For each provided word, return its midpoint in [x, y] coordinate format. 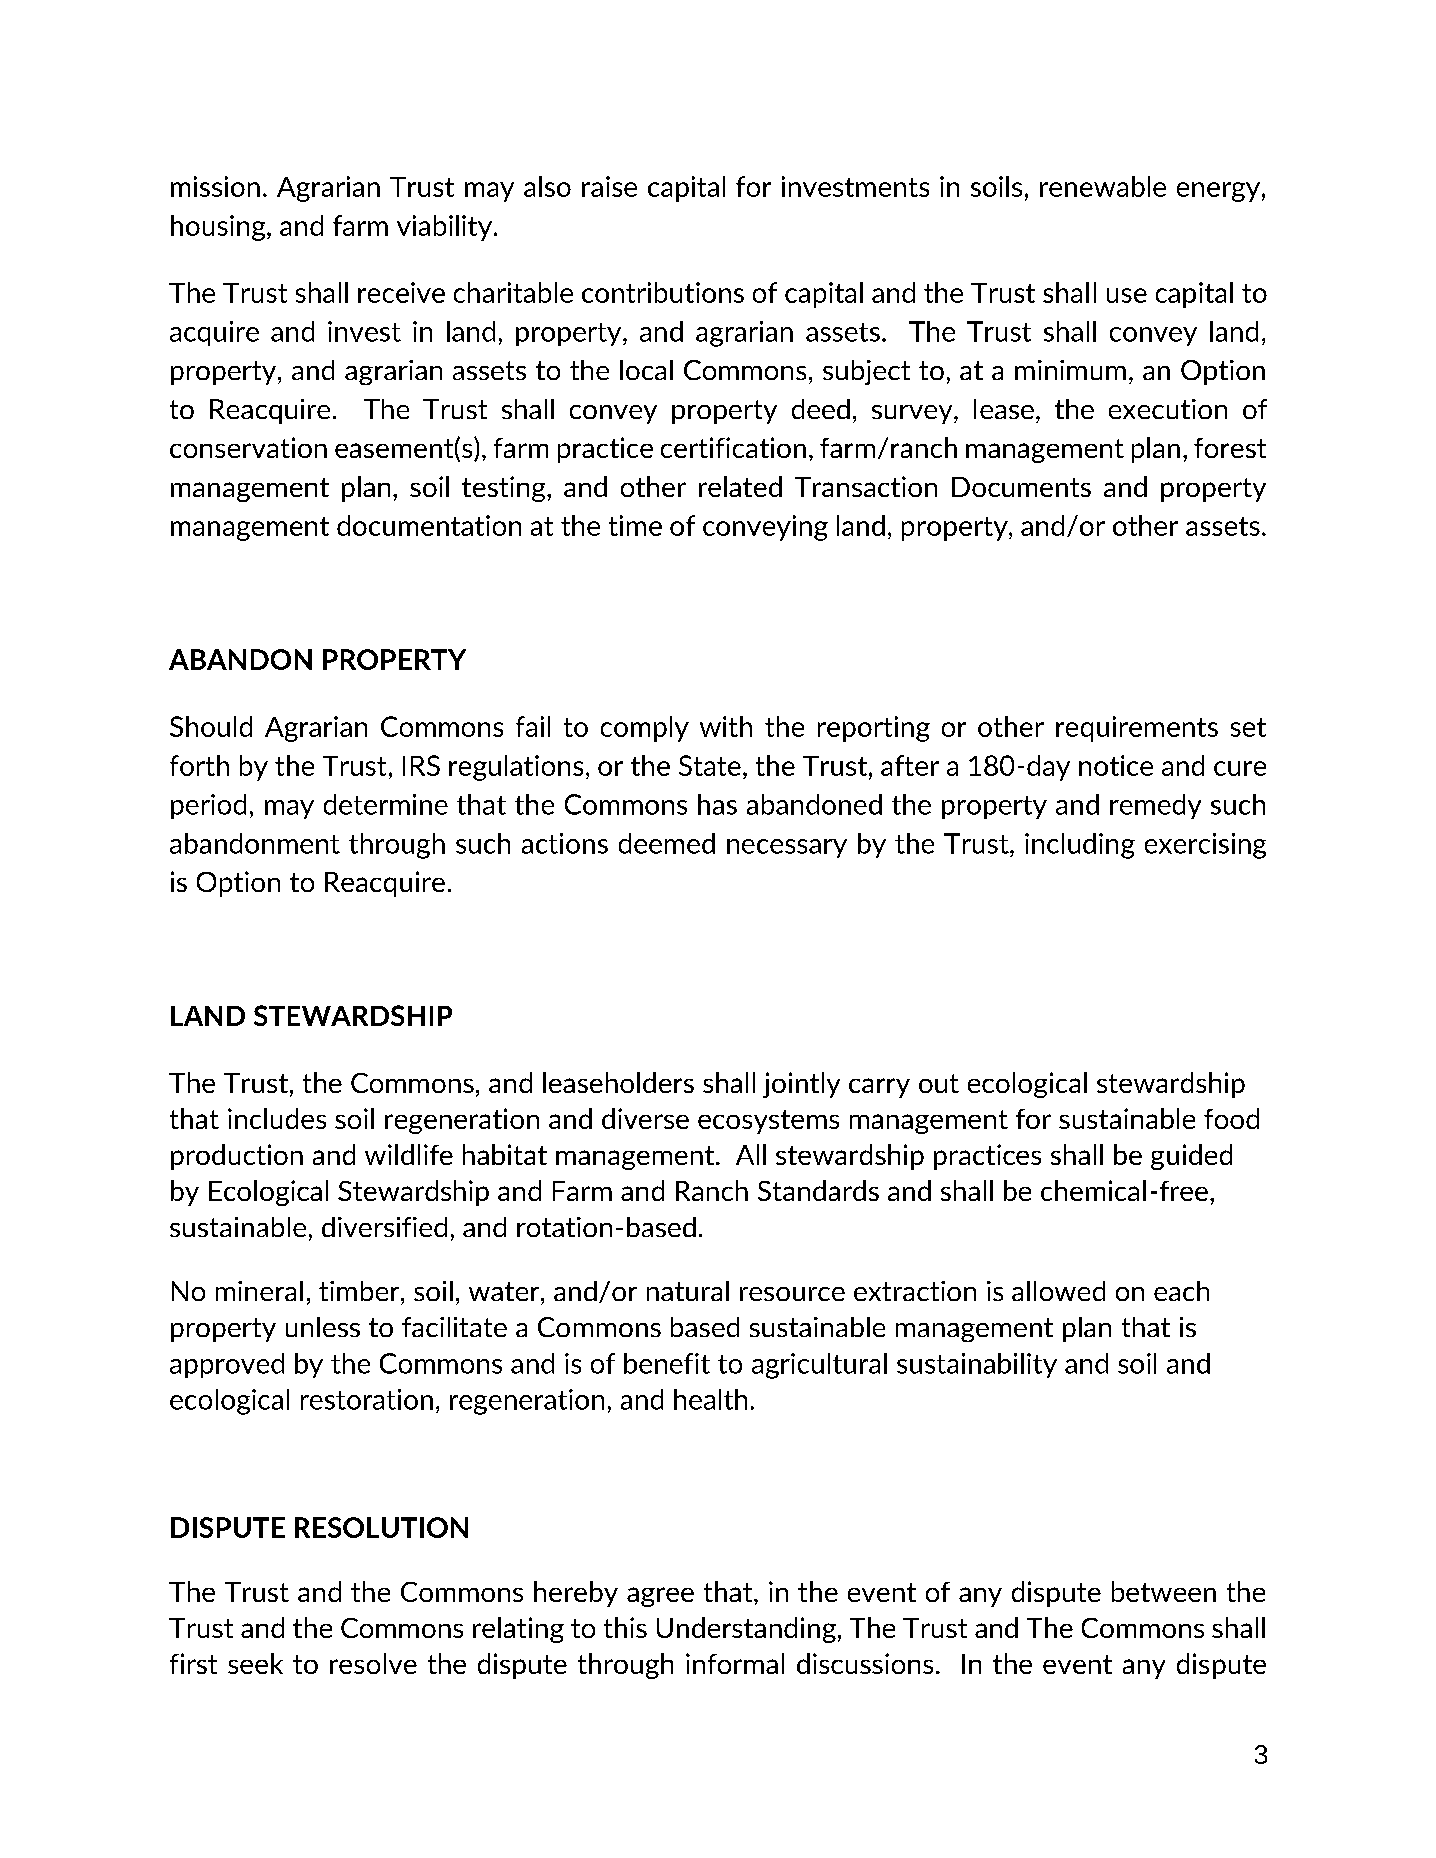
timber [360, 1291]
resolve [373, 1663]
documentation [429, 525]
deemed [667, 843]
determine [386, 804]
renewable [1103, 186]
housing [219, 228]
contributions [663, 292]
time [635, 525]
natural [688, 1291]
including [1080, 846]
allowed [1058, 1291]
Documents [1021, 487]
